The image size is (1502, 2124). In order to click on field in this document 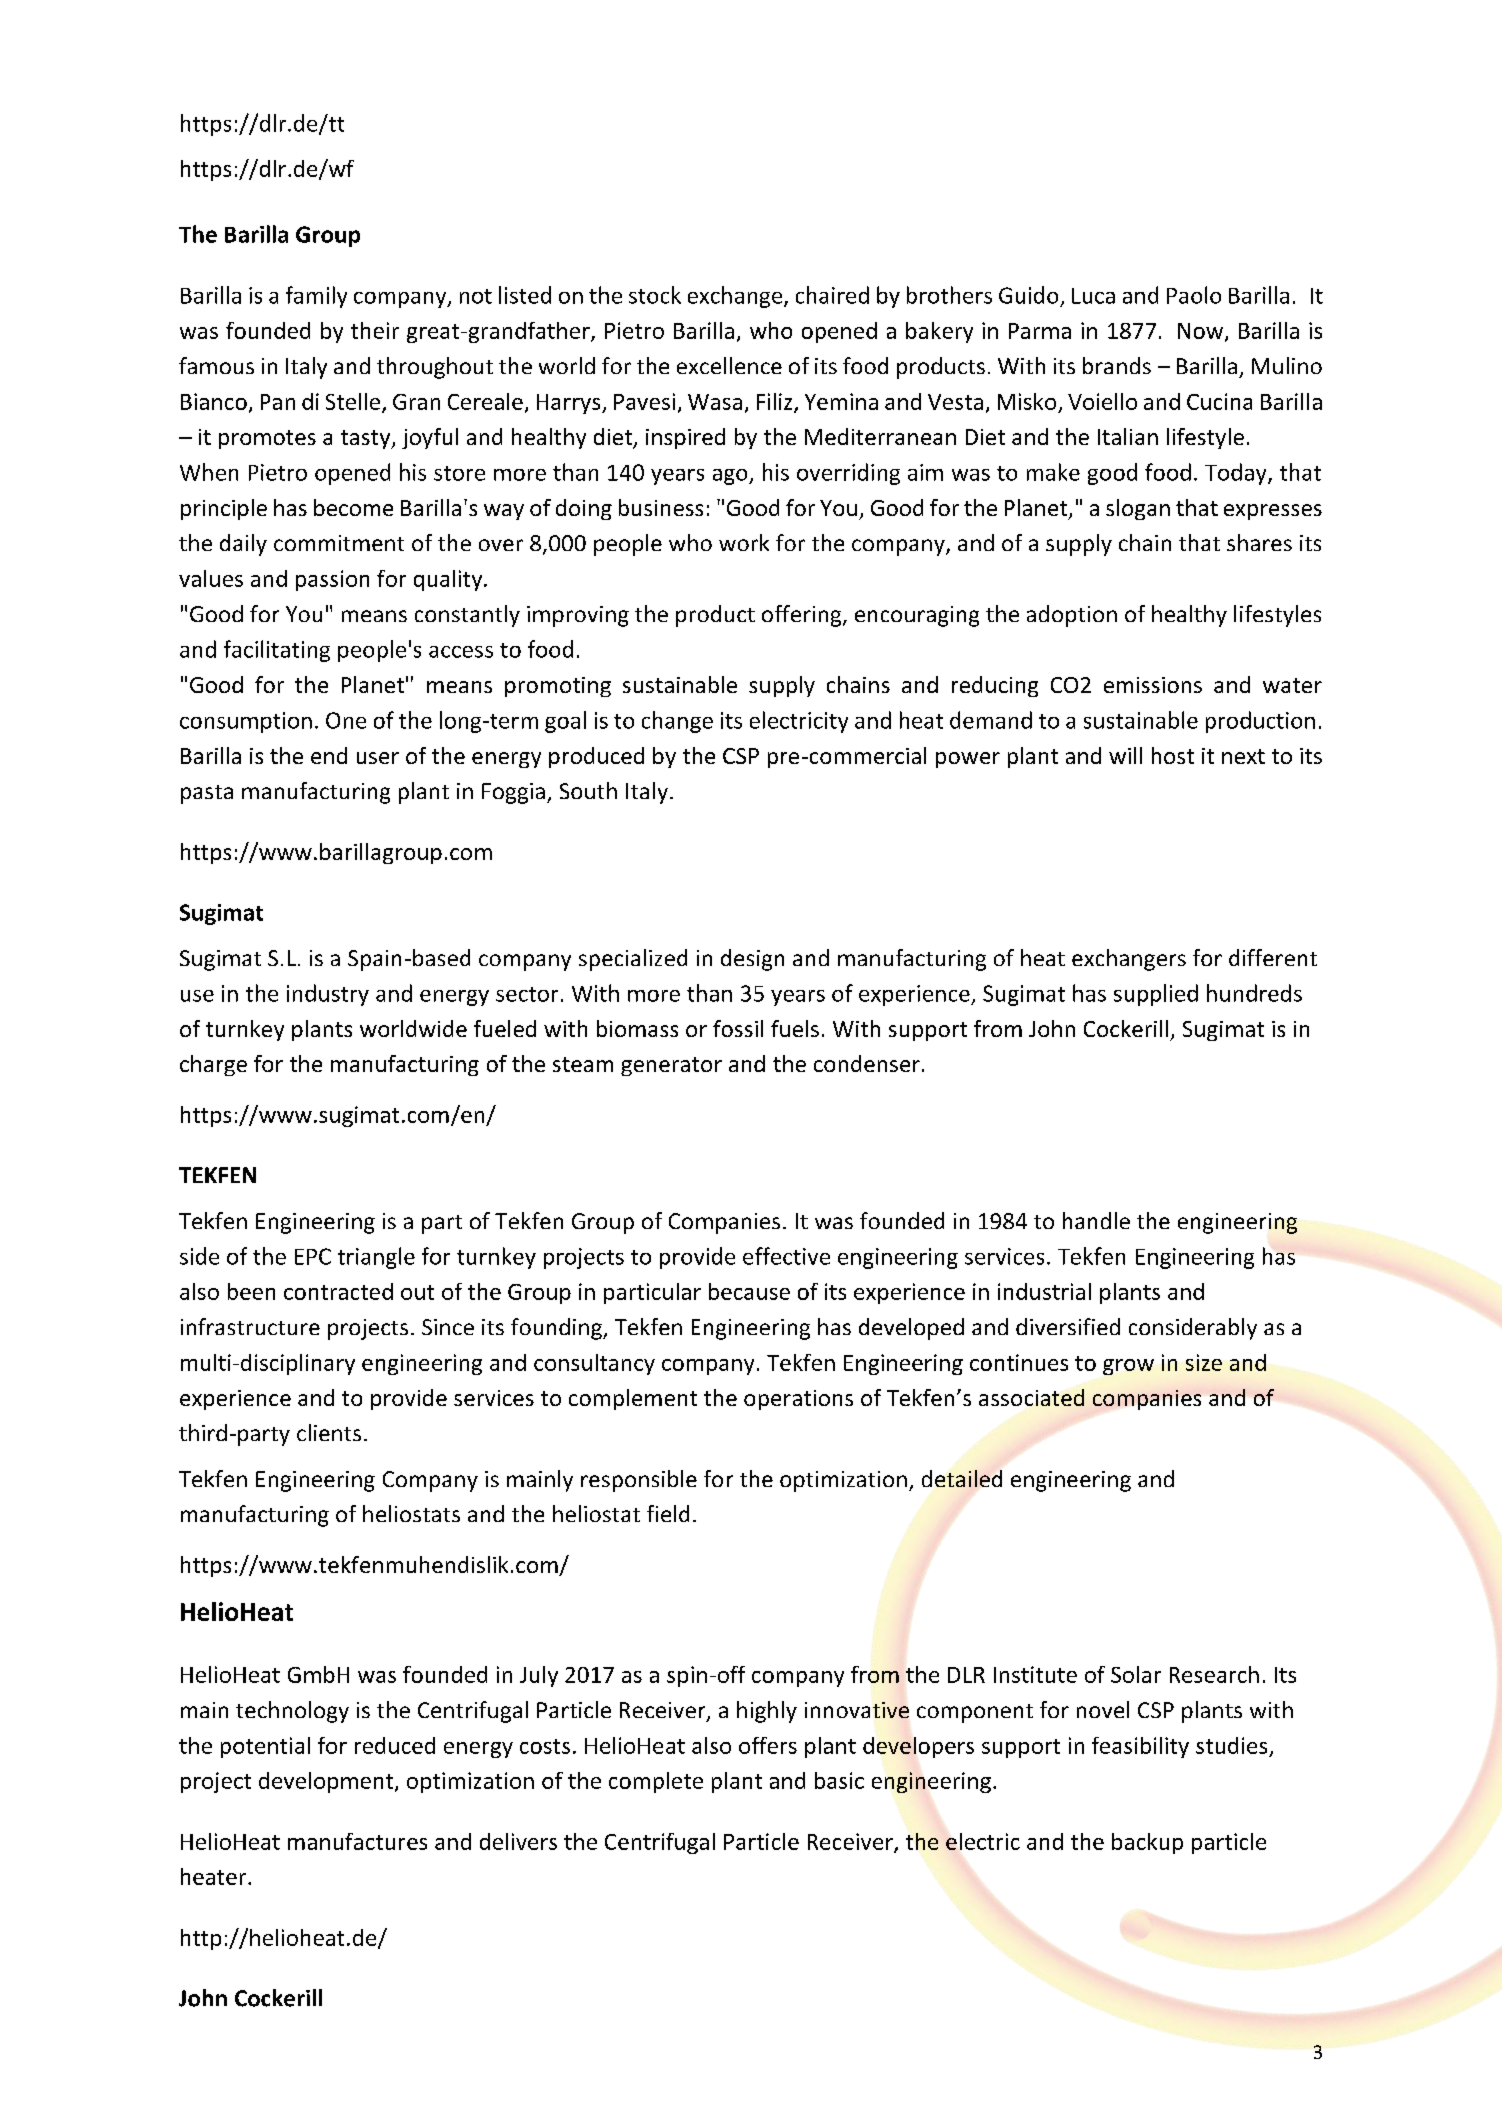, I will do `click(668, 1513)`.
